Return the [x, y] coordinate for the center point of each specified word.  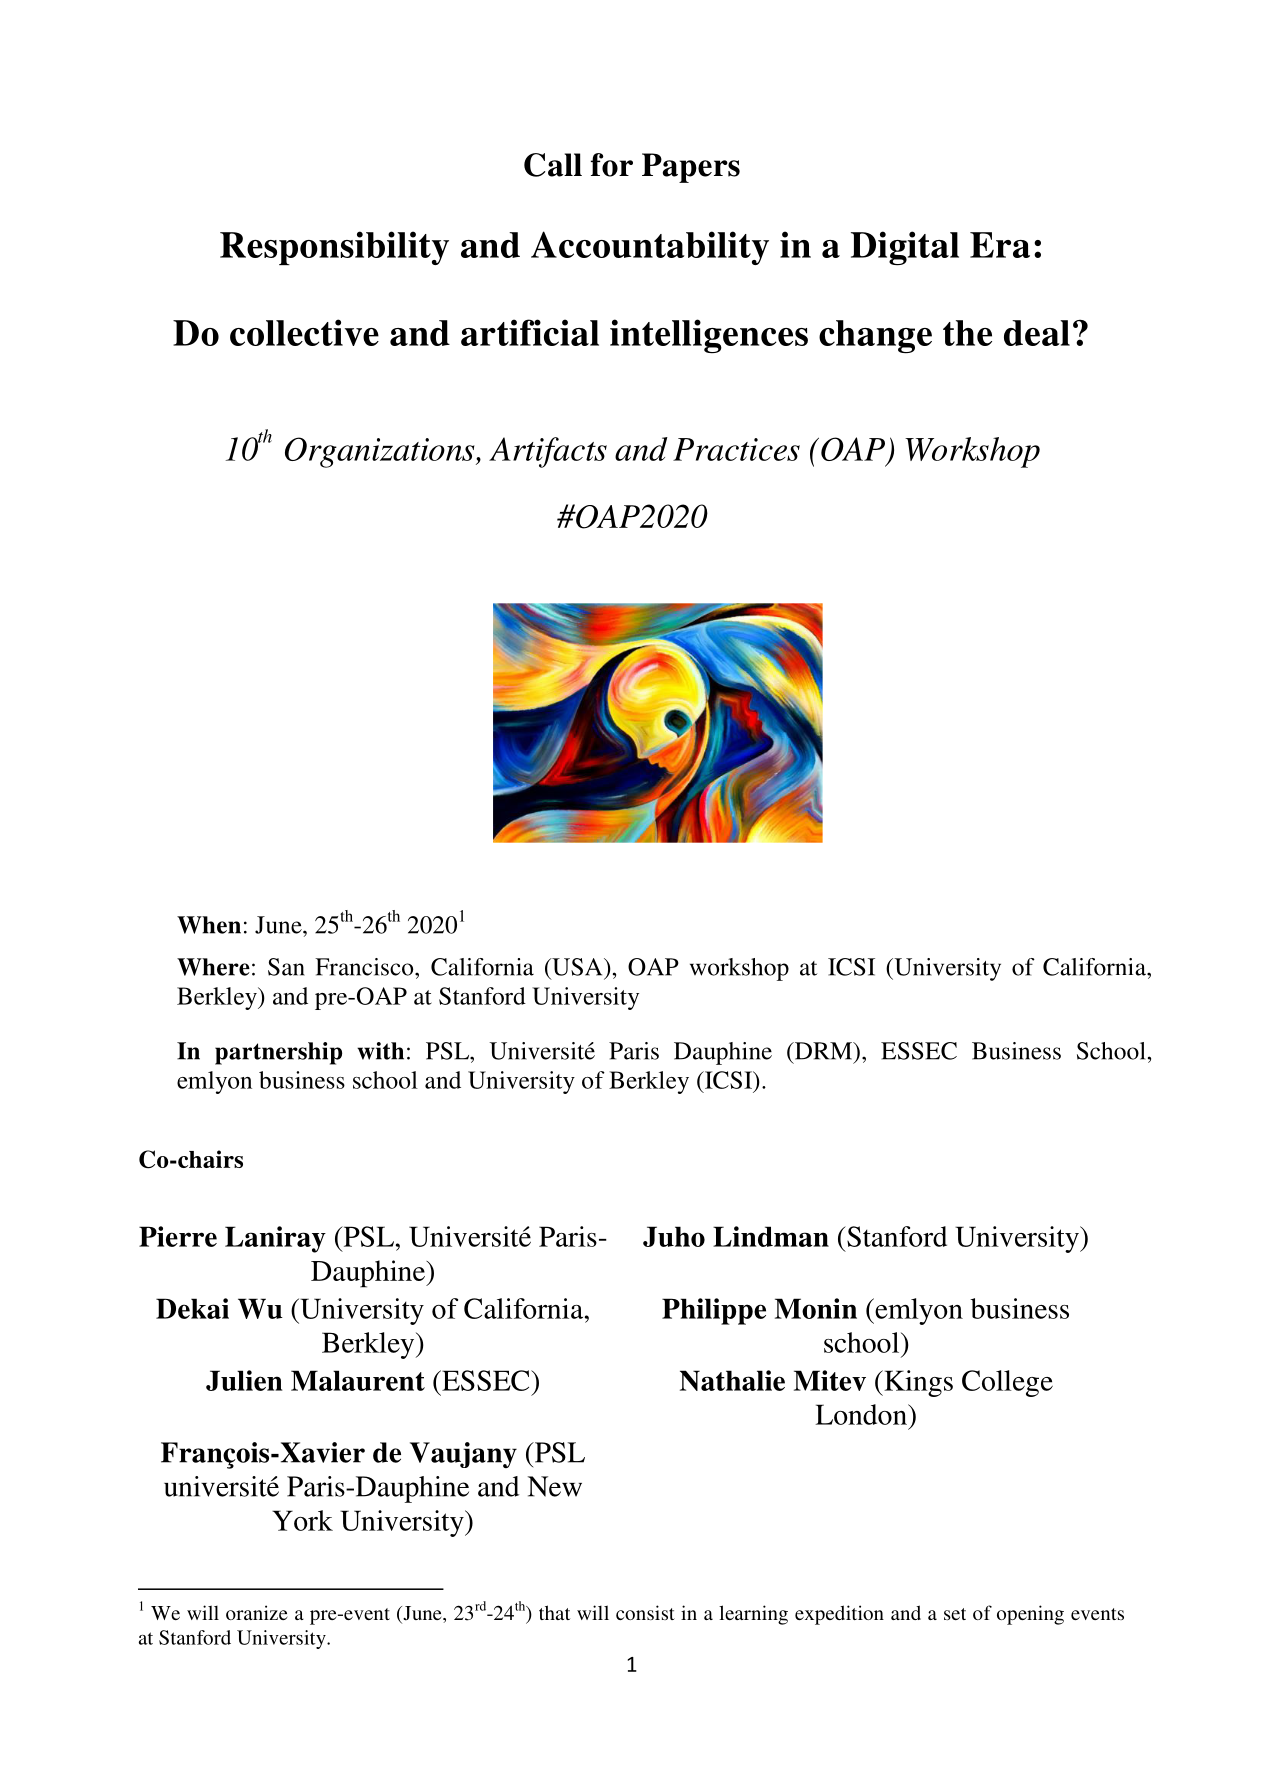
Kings [917, 1383]
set [955, 1614]
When [209, 925]
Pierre [178, 1236]
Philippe [714, 1311]
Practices [736, 449]
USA [577, 967]
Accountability [650, 248]
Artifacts [548, 452]
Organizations [381, 452]
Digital [905, 248]
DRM [823, 1051]
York [302, 1520]
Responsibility [334, 248]
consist [645, 1612]
